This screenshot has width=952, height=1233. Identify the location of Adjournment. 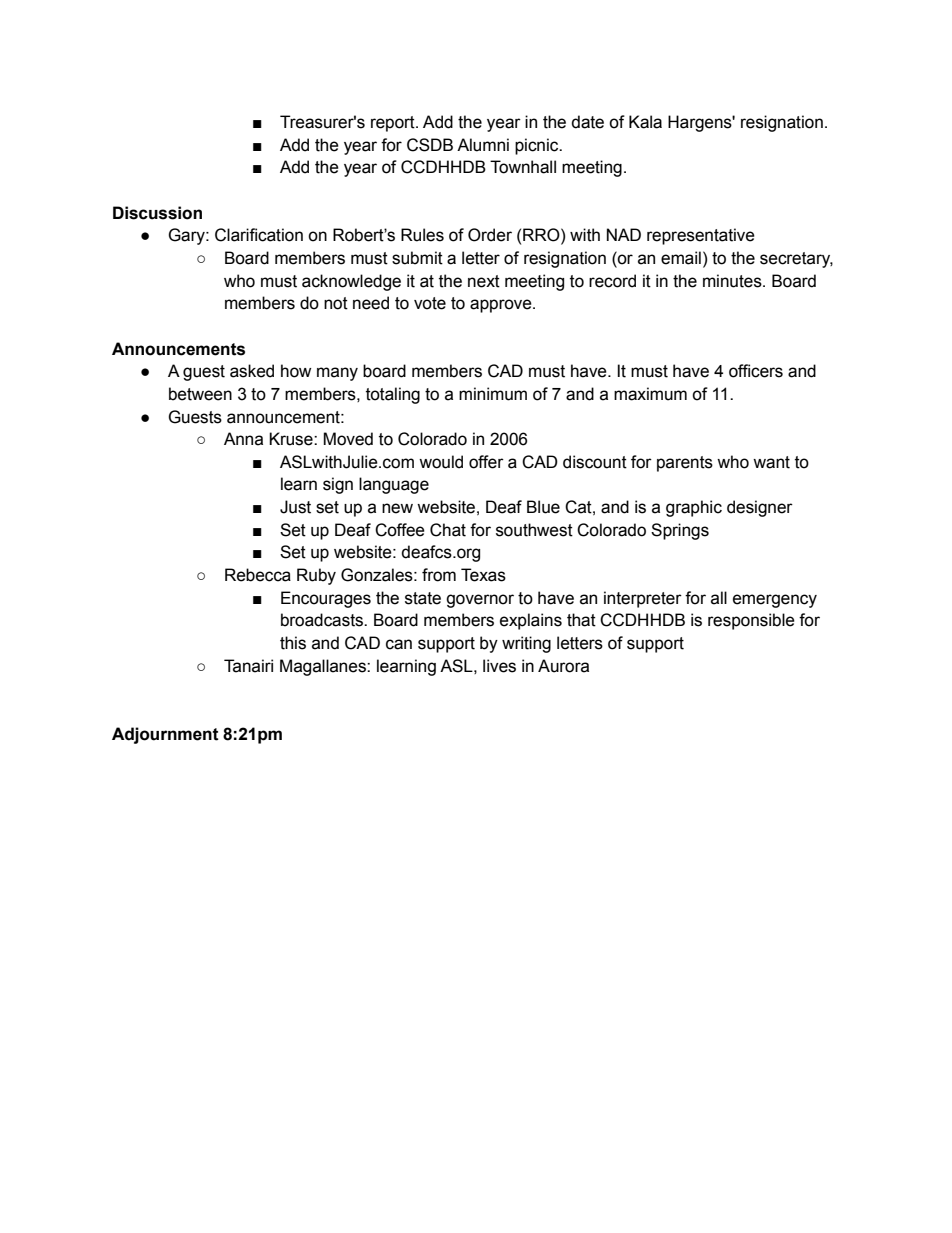
(165, 735).
